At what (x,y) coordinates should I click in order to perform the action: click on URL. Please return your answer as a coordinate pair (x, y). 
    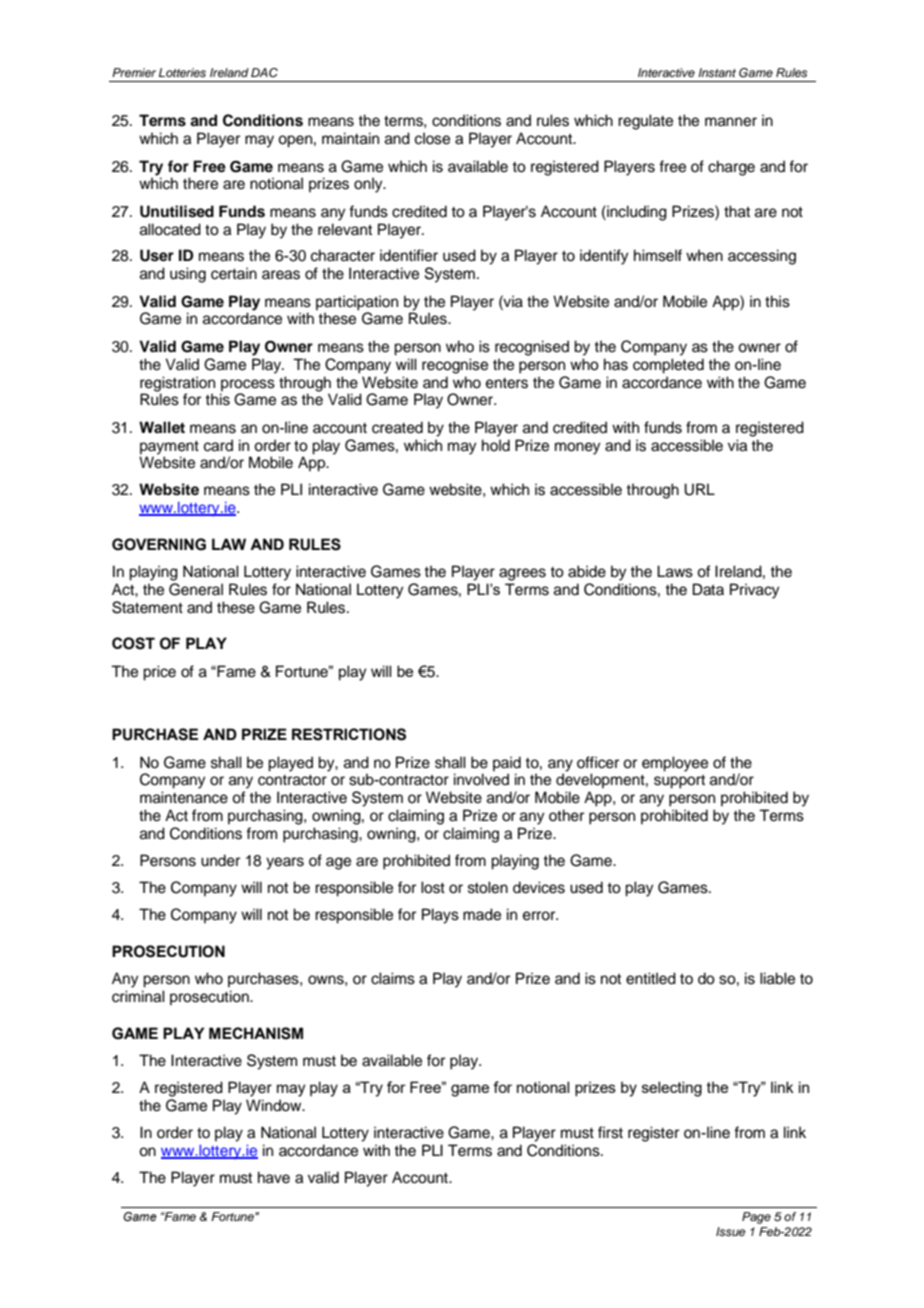
    Looking at the image, I should click on (699, 489).
